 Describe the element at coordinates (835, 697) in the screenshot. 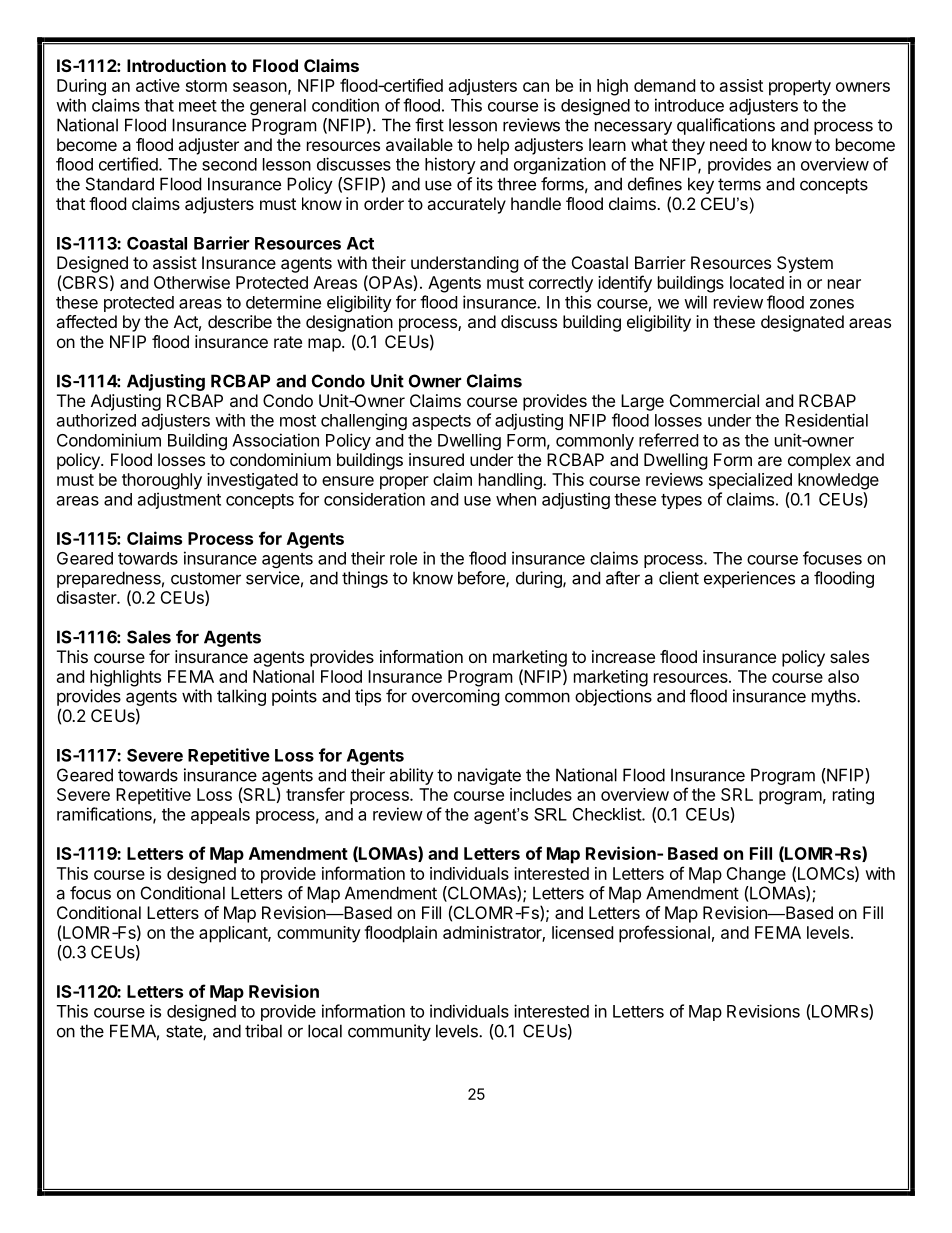

I see `myths` at that location.
